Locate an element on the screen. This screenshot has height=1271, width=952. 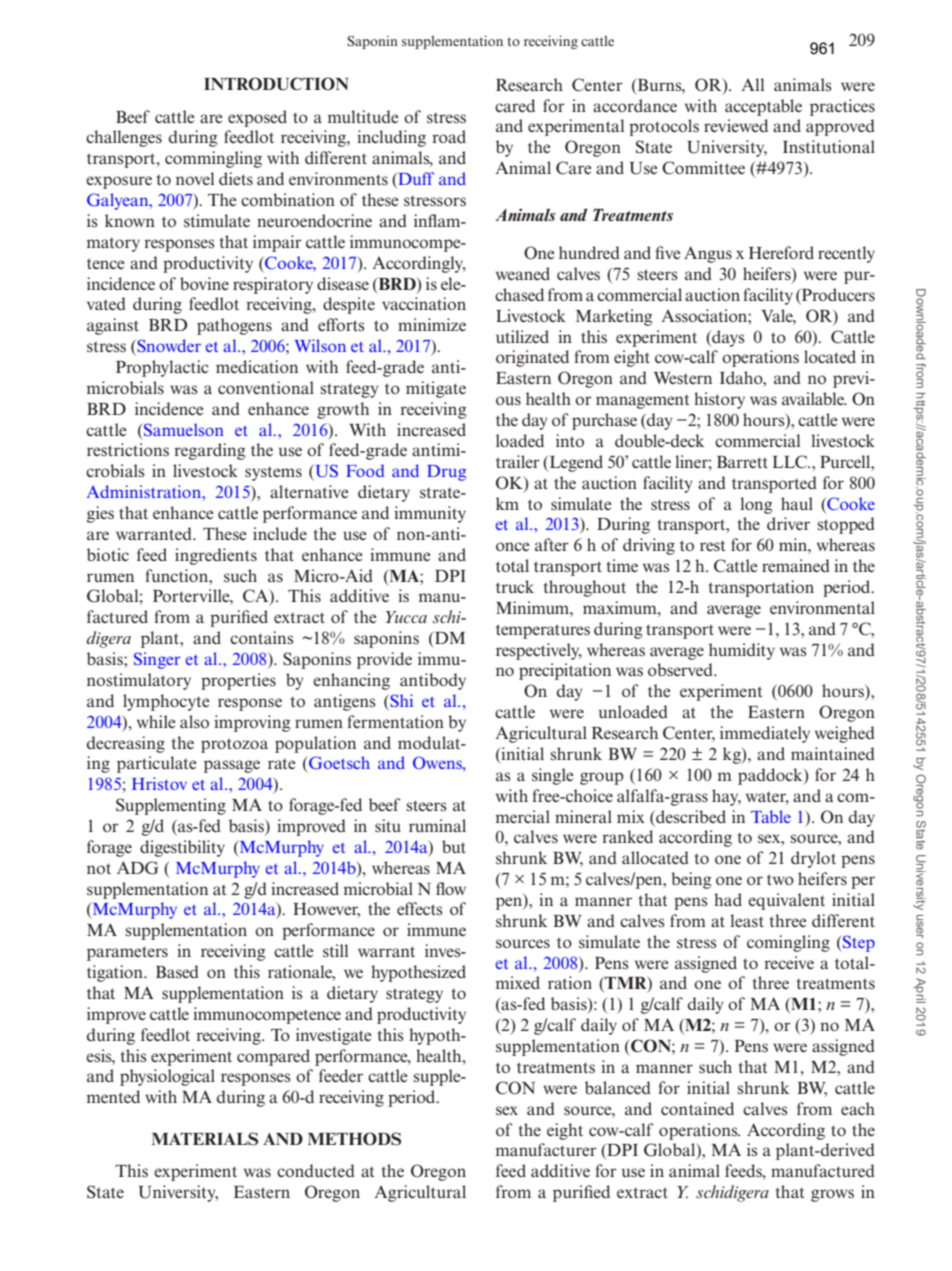
exposed is located at coordinates (257, 118).
